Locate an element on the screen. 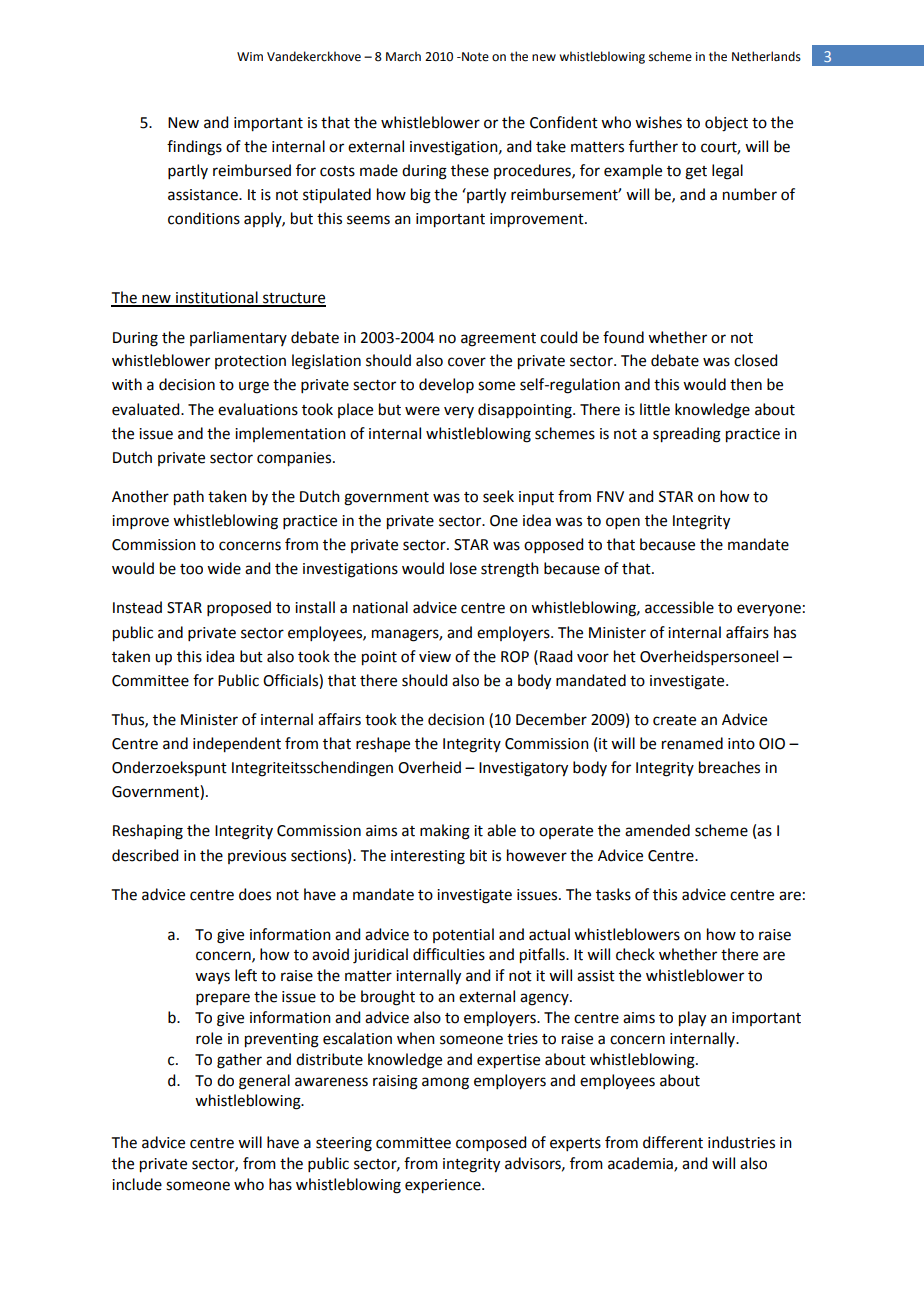 The image size is (924, 1308). Note is located at coordinates (474, 57).
